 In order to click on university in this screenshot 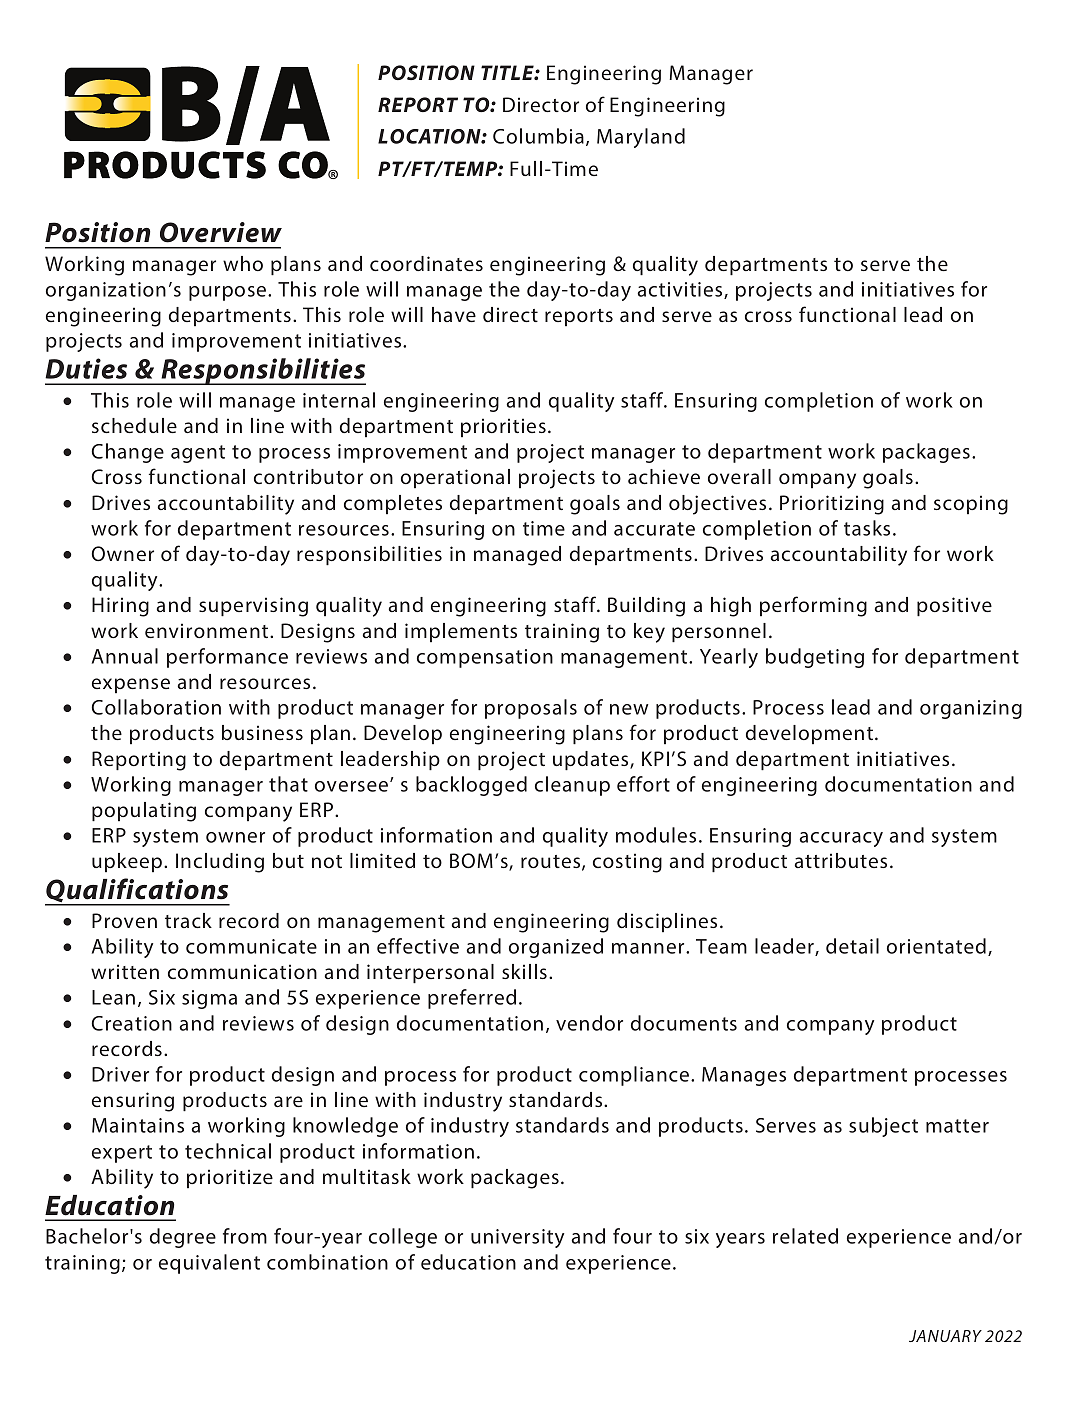, I will do `click(517, 1238)`.
